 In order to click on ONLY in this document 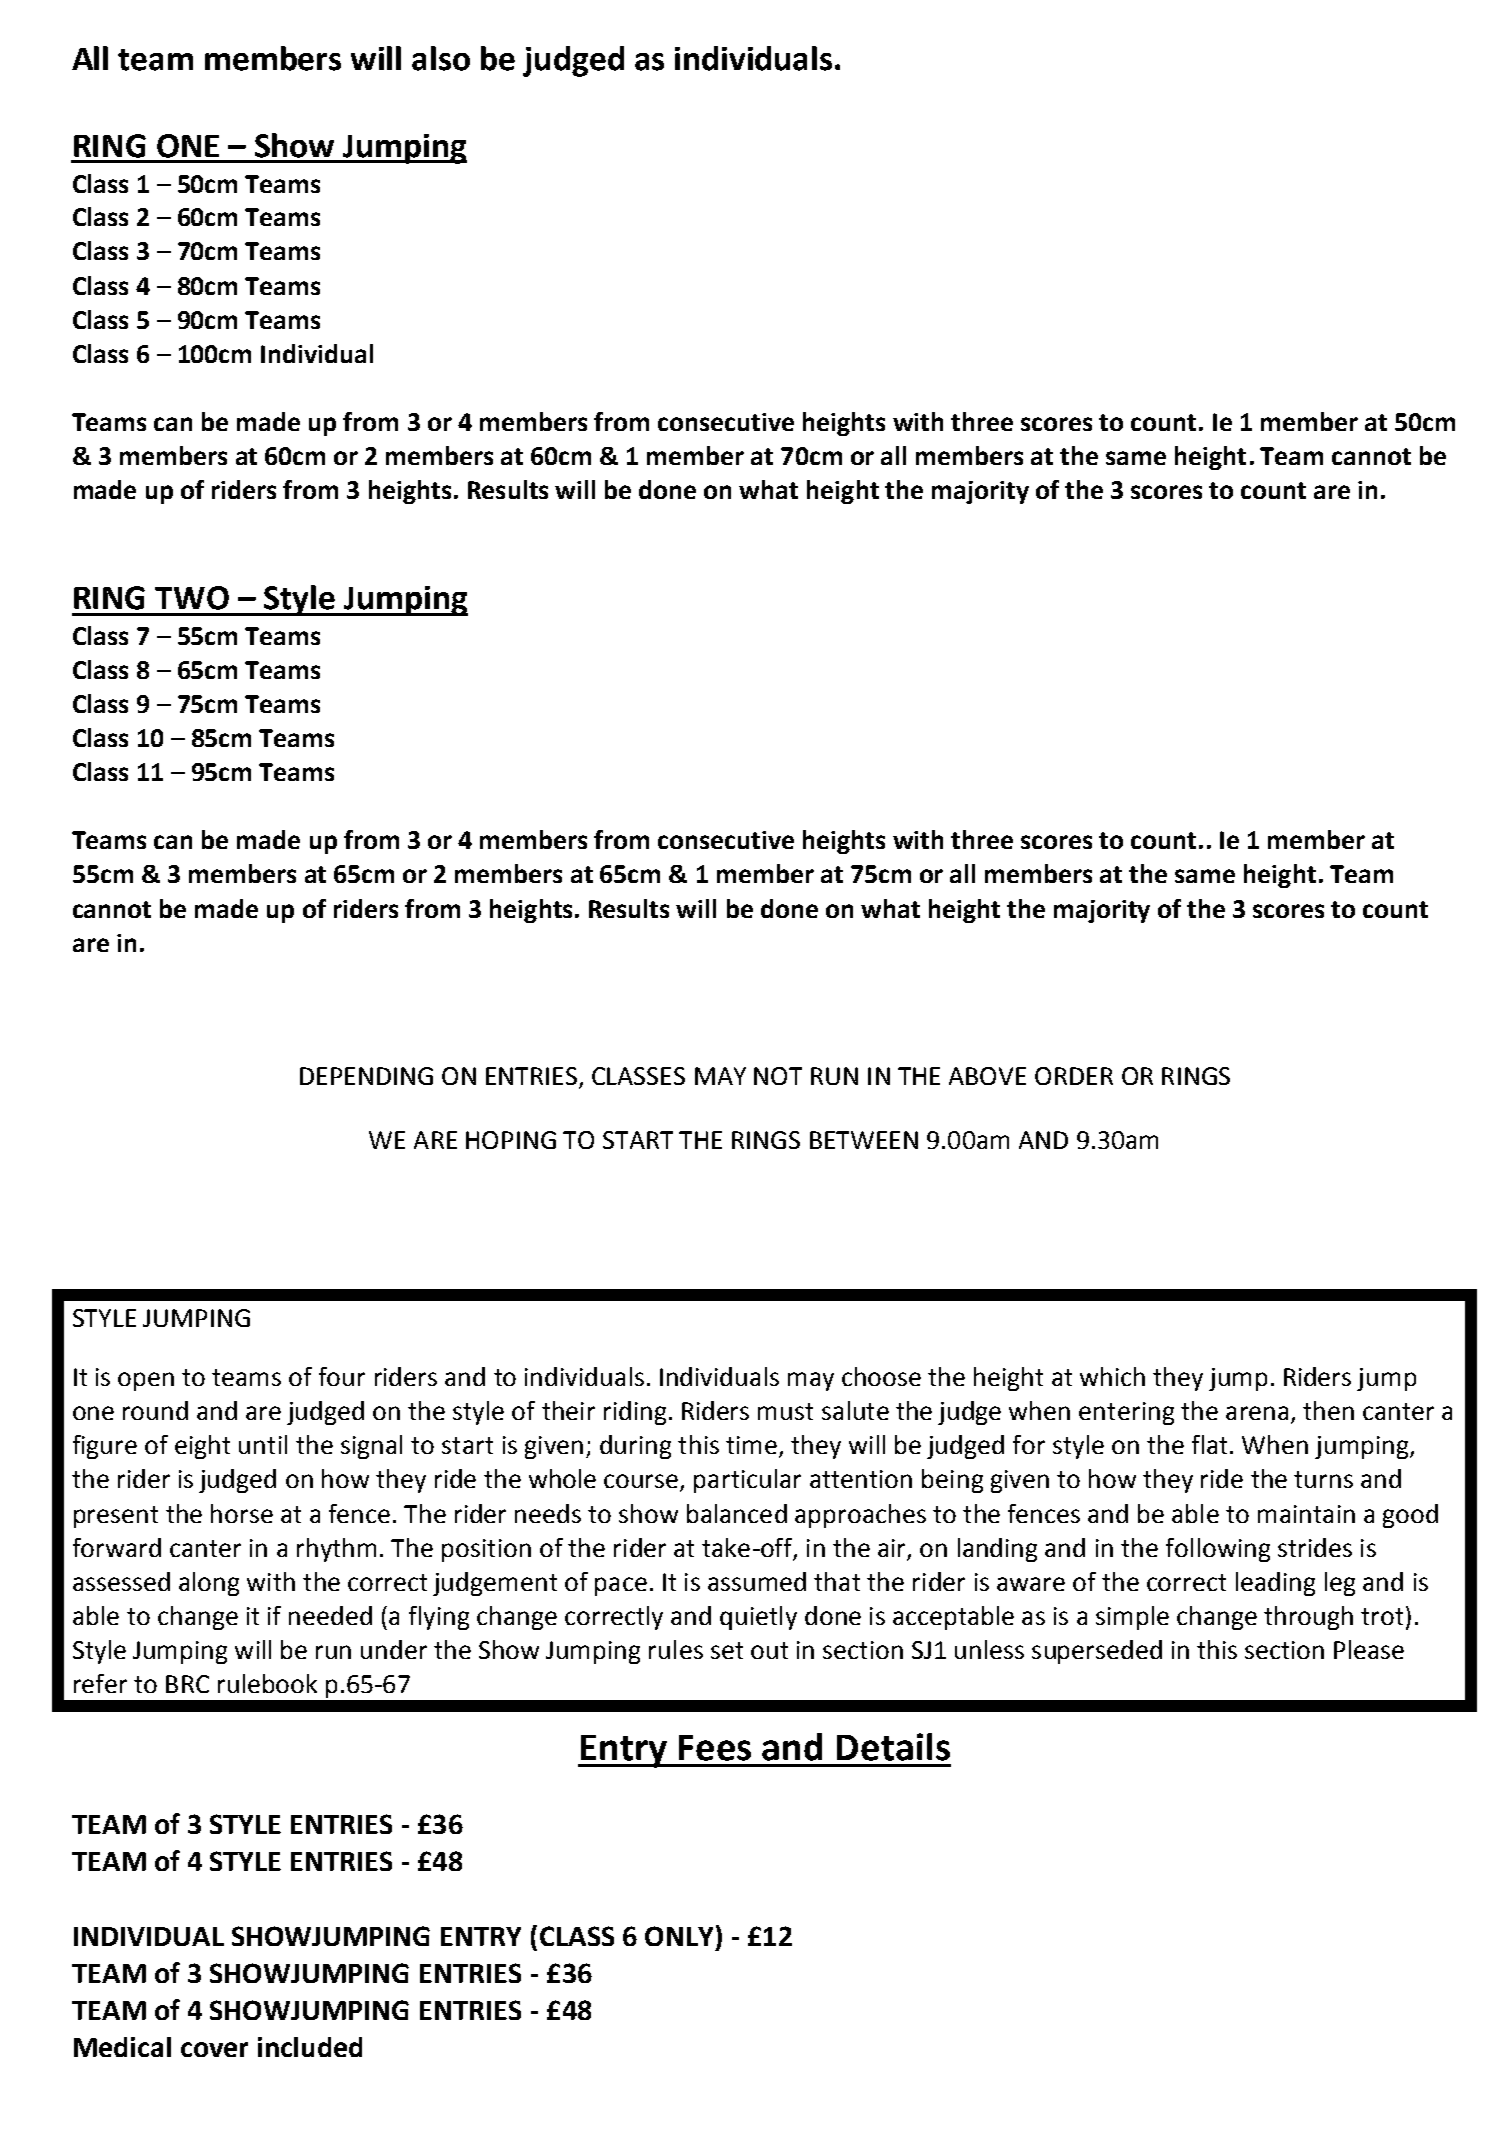, I will do `click(679, 1936)`.
